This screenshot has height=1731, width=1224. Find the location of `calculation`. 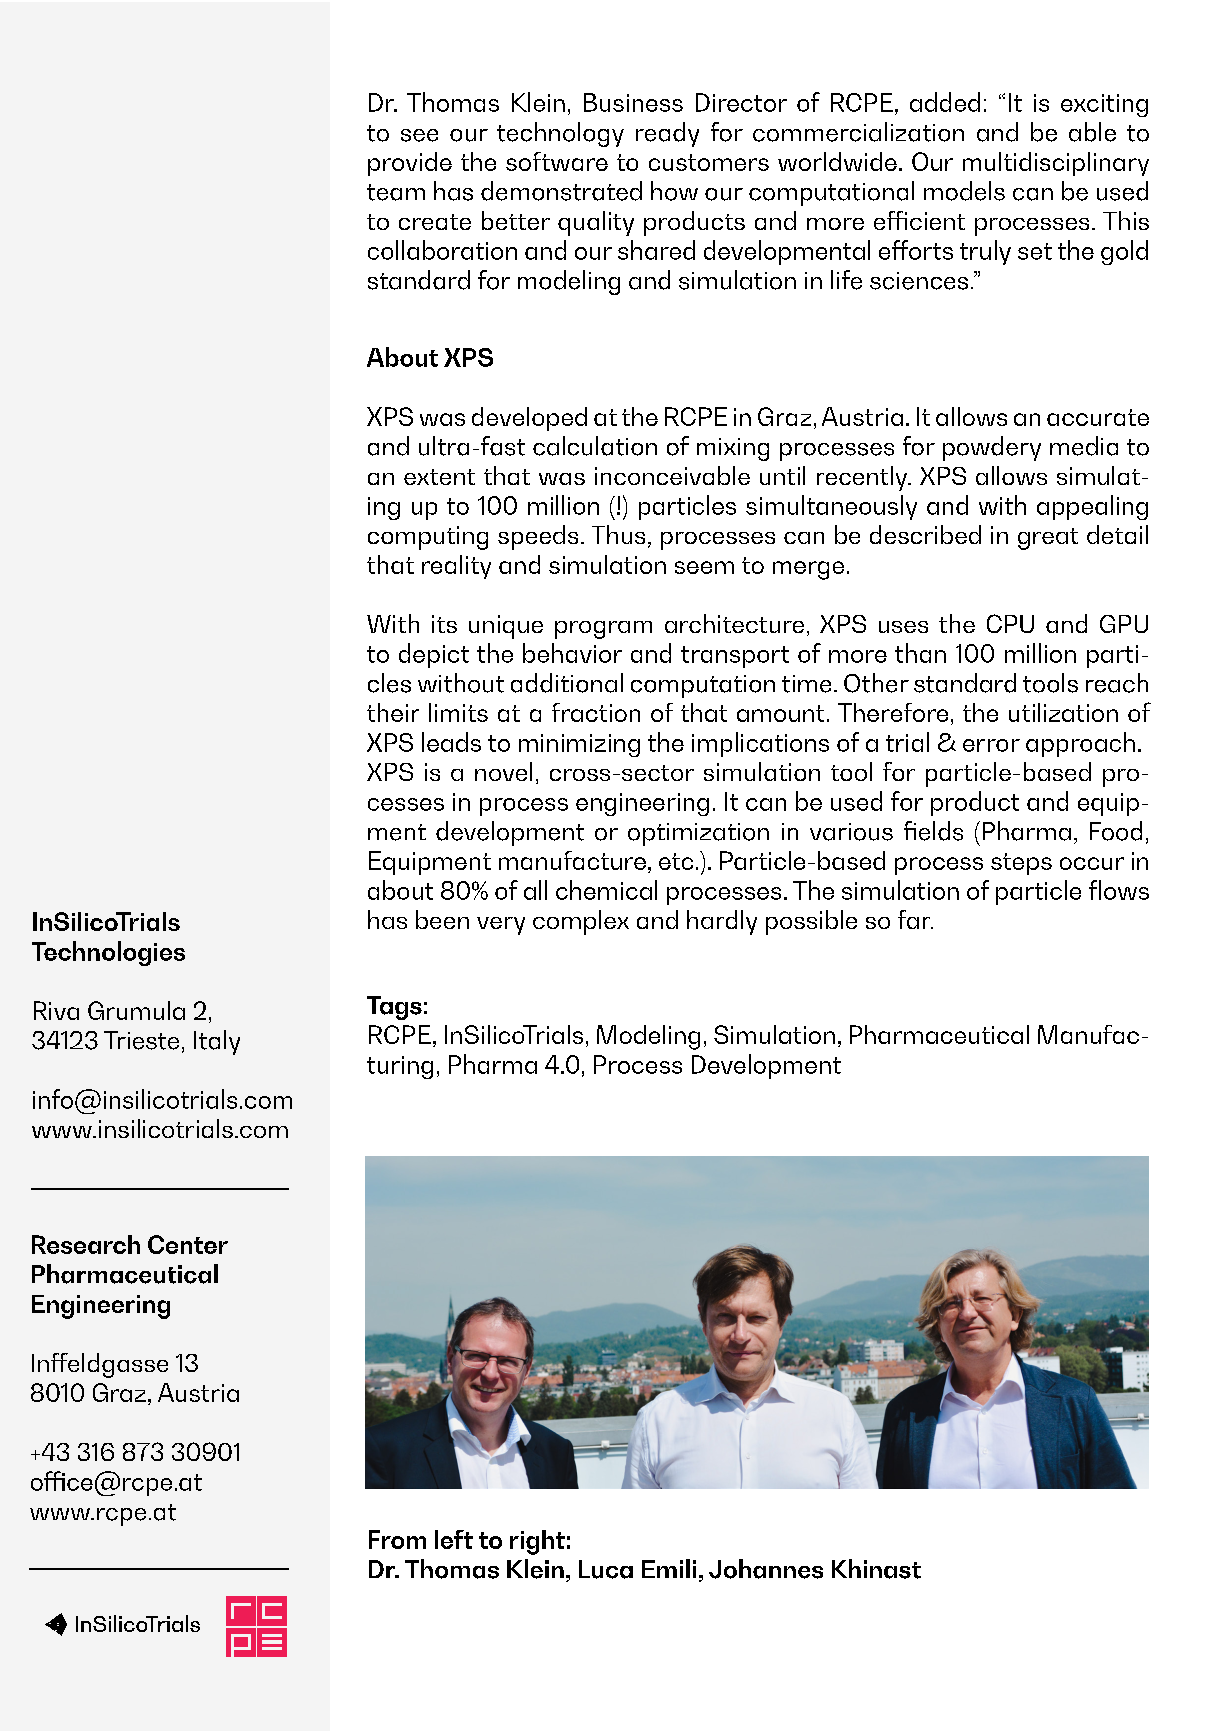

calculation is located at coordinates (595, 446).
